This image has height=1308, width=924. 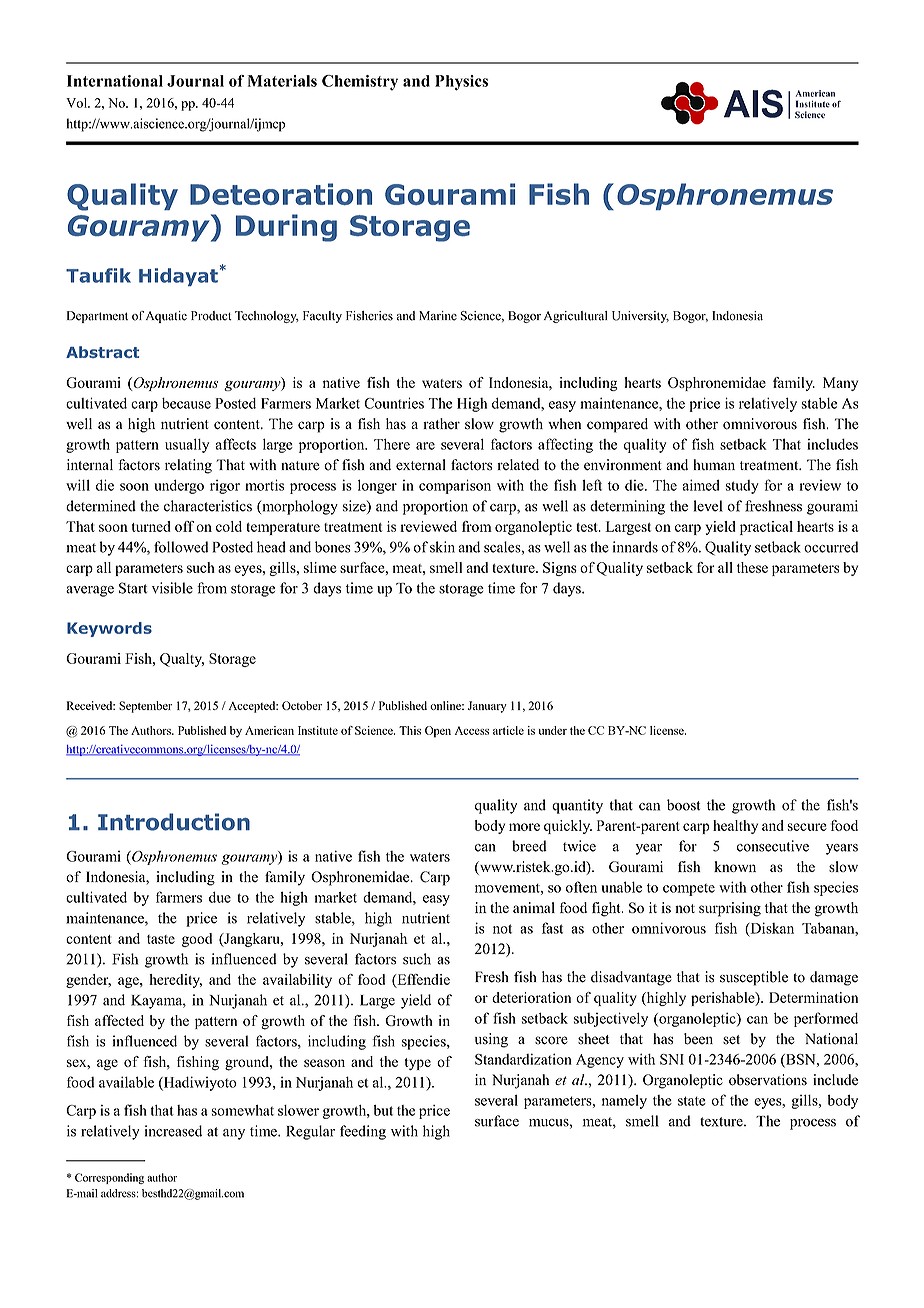 I want to click on relating, so click(x=188, y=466).
